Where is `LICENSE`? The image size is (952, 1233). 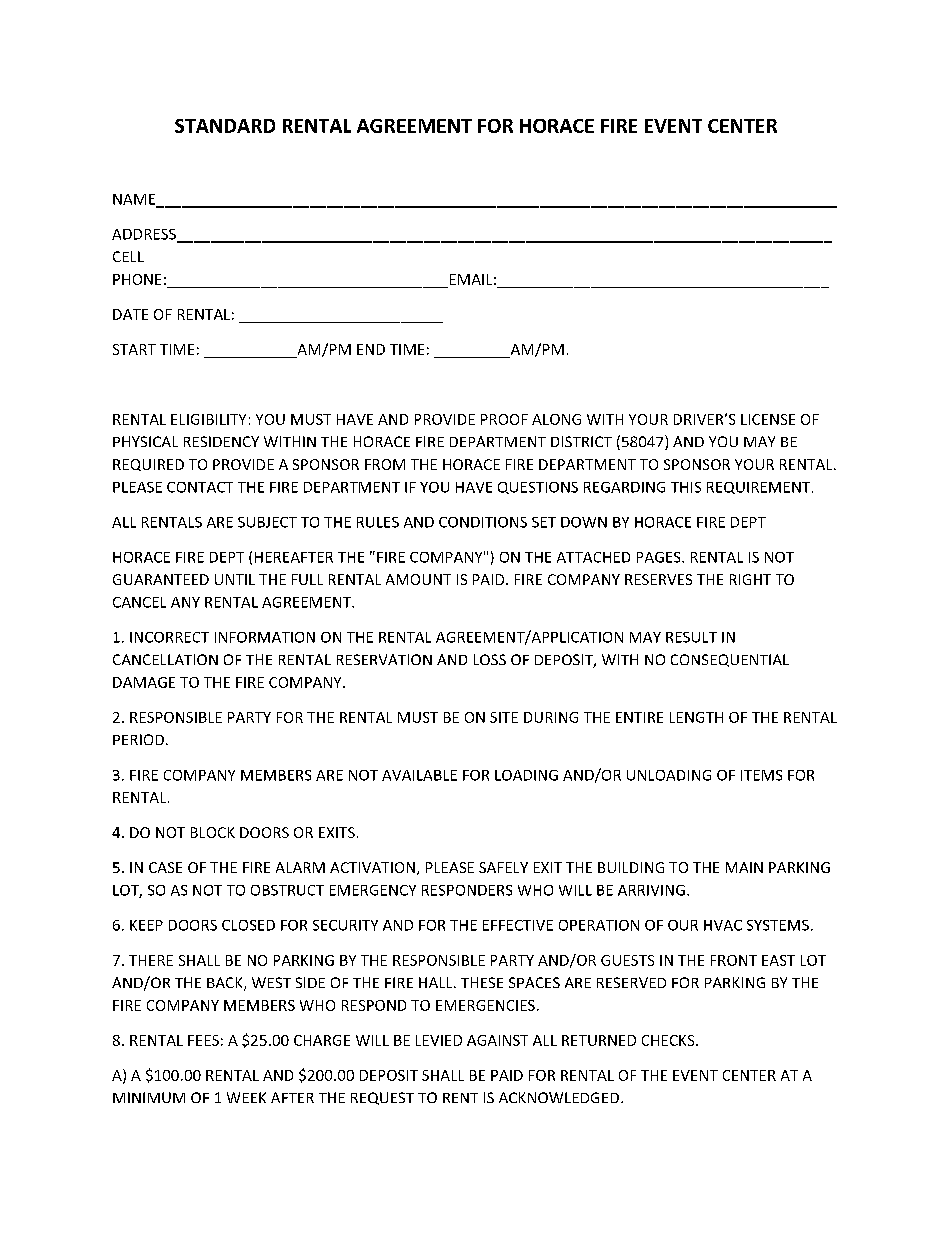
LICENSE is located at coordinates (768, 419).
